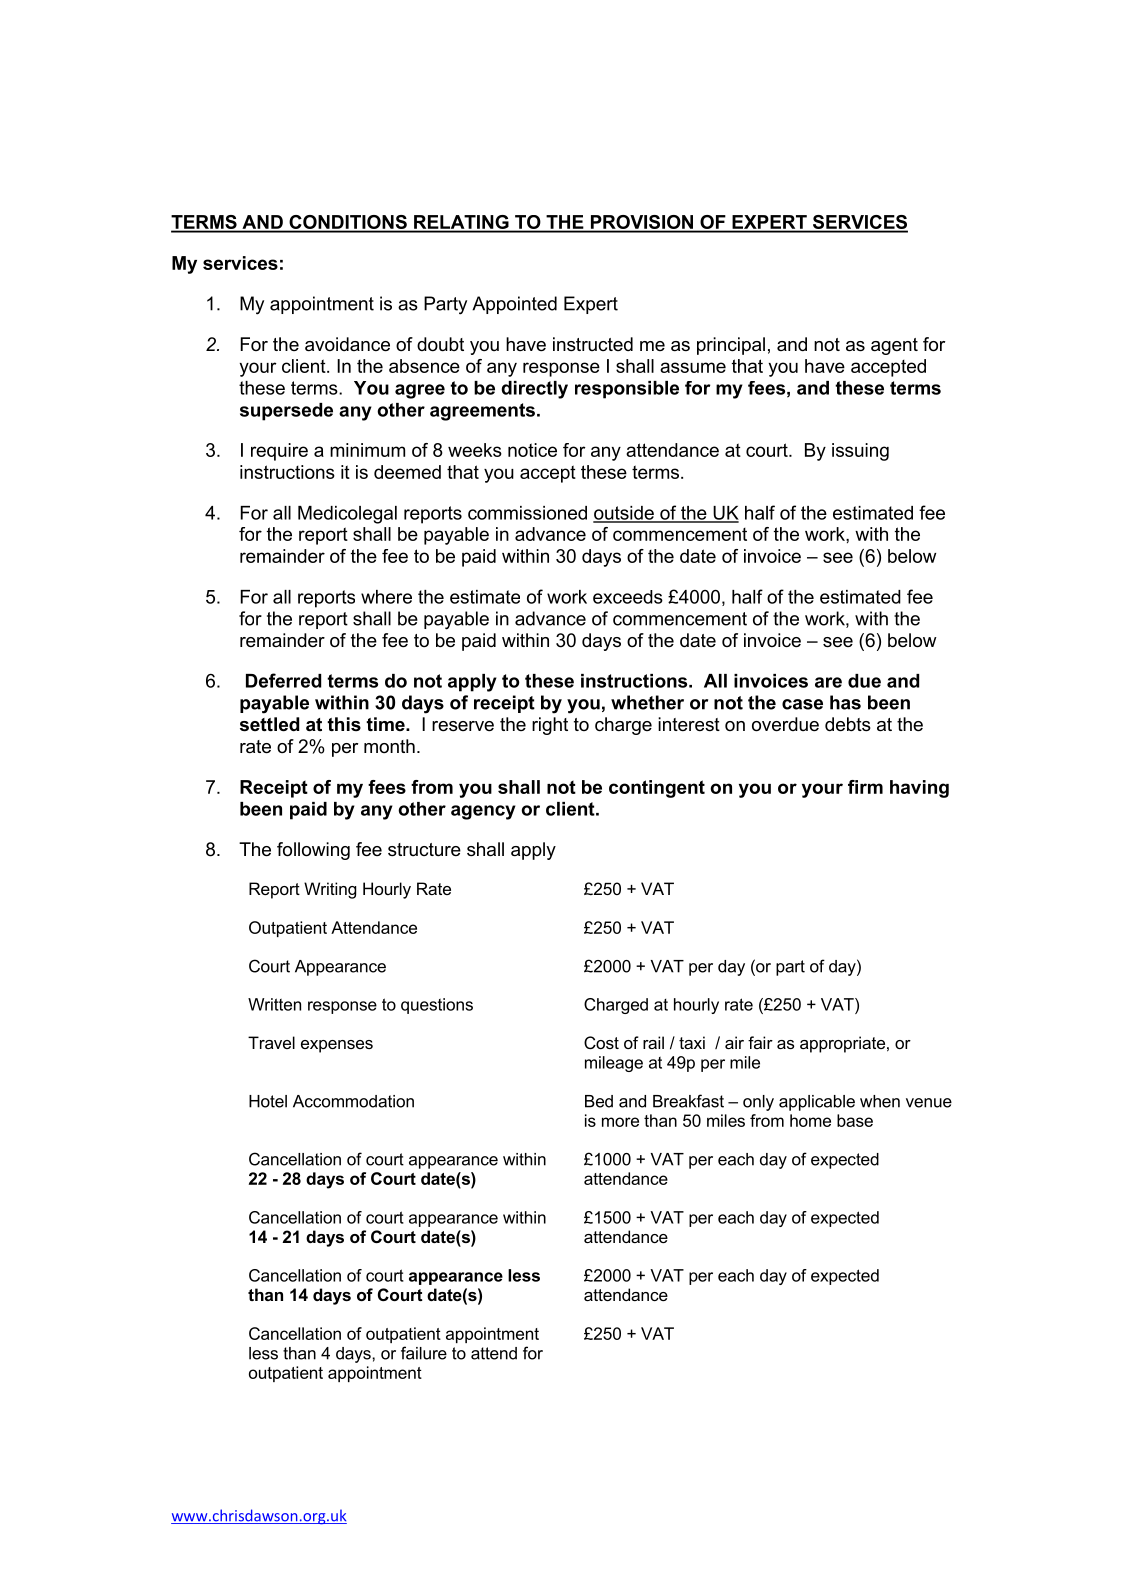 The image size is (1126, 1593). Describe the element at coordinates (642, 223) in the screenshot. I see `PROVISION` at that location.
